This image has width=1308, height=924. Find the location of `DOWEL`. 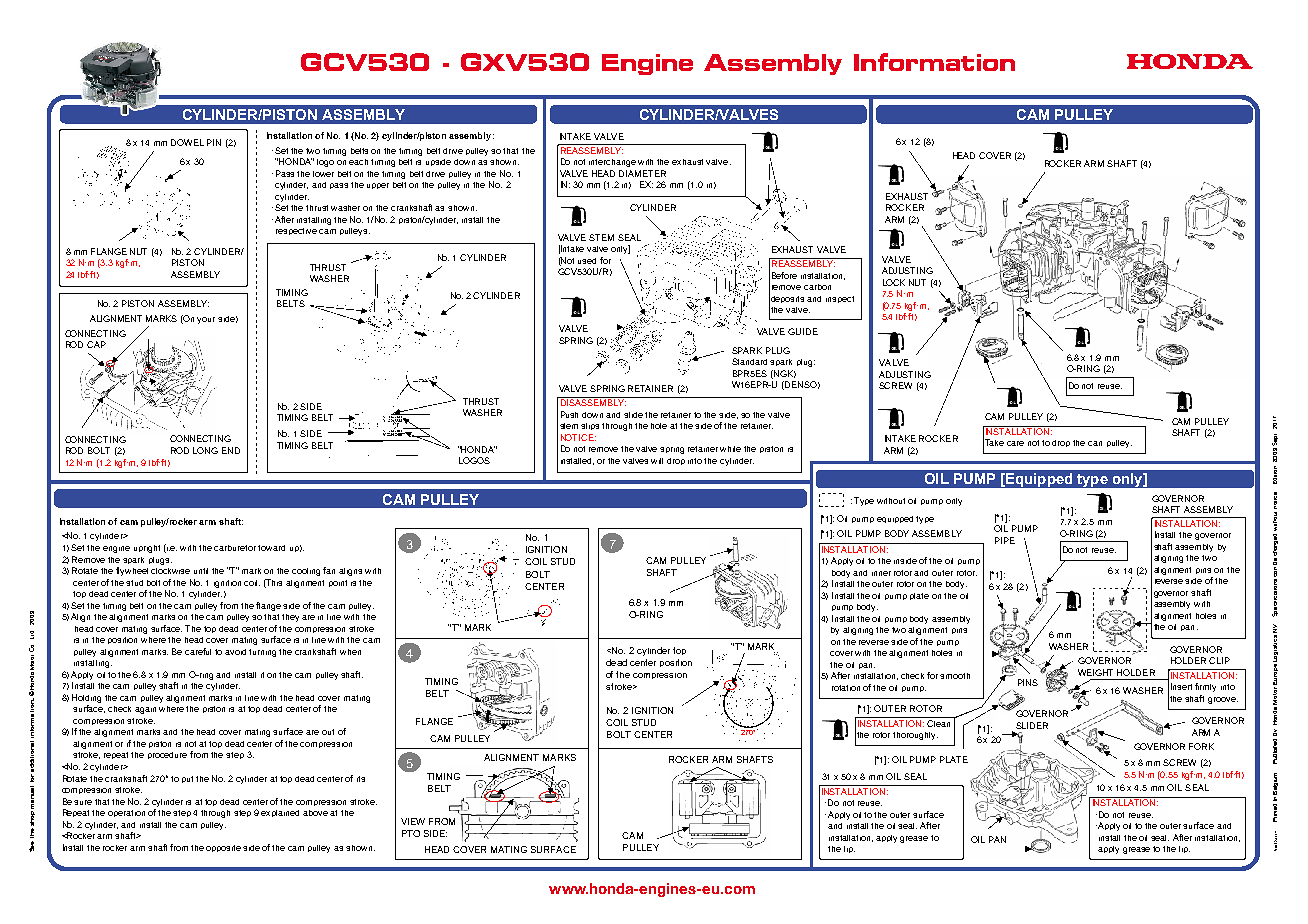

DOWEL is located at coordinates (187, 142).
